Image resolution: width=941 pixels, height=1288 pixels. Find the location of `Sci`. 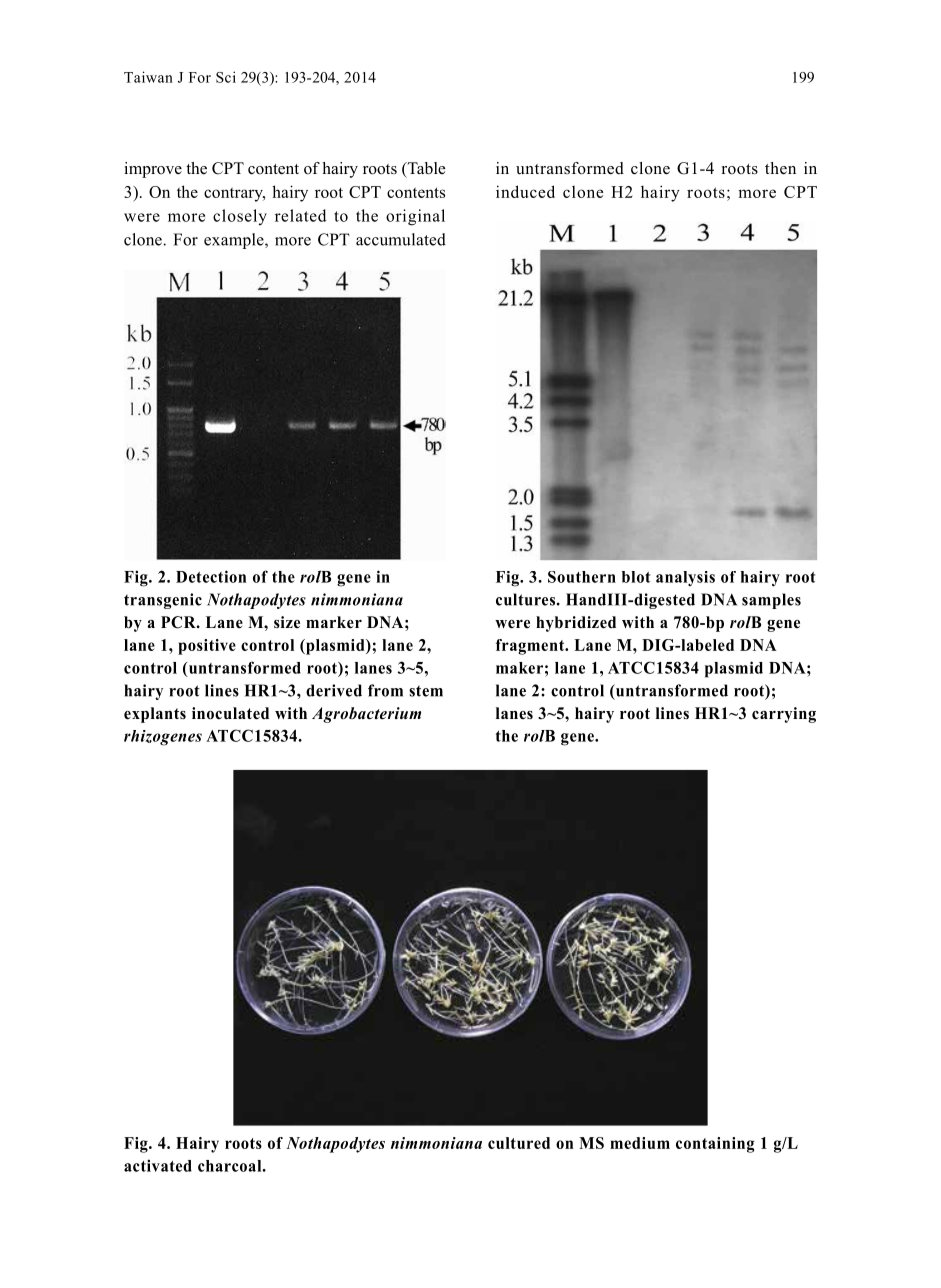

Sci is located at coordinates (226, 77).
